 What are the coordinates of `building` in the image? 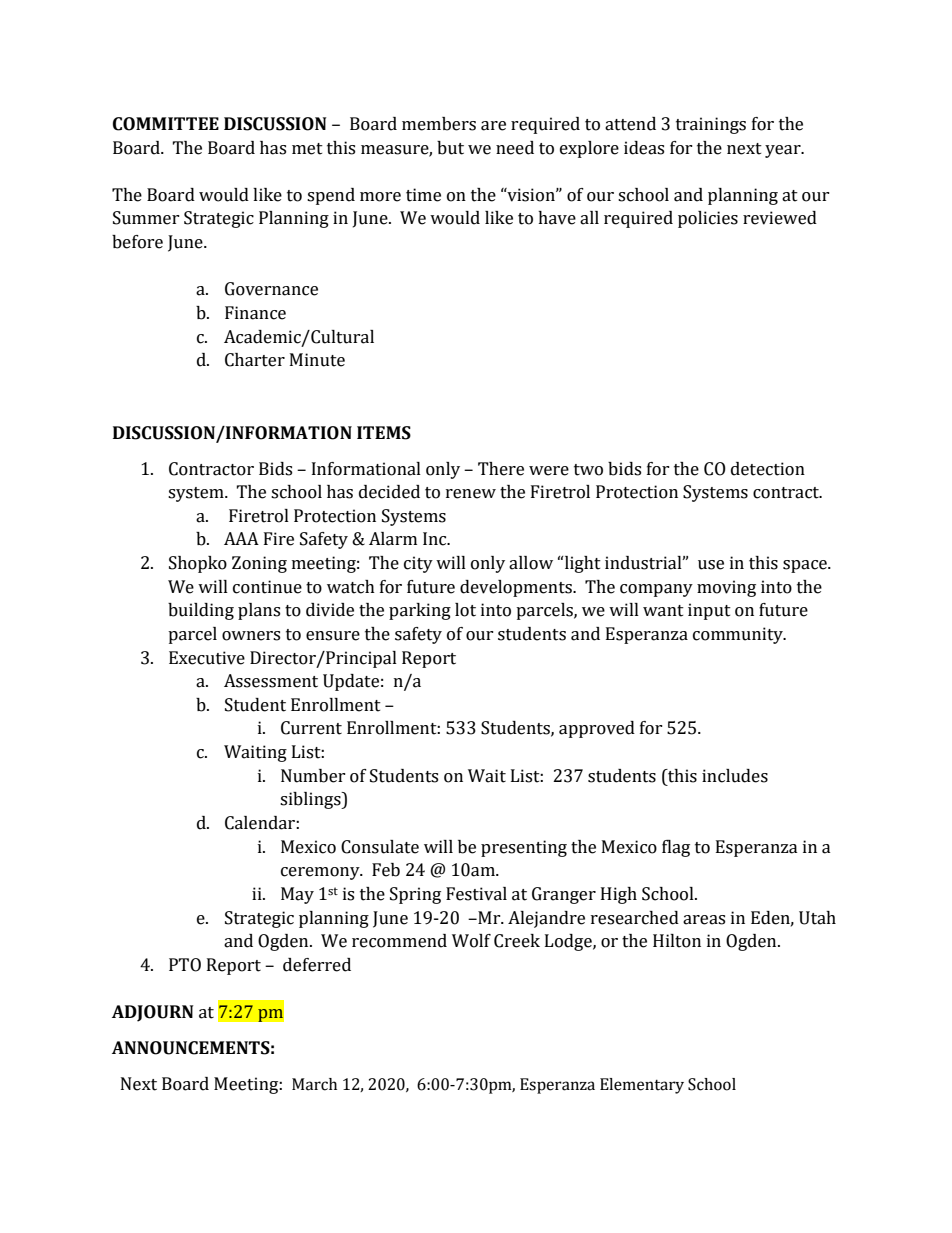 It's located at (201, 611).
